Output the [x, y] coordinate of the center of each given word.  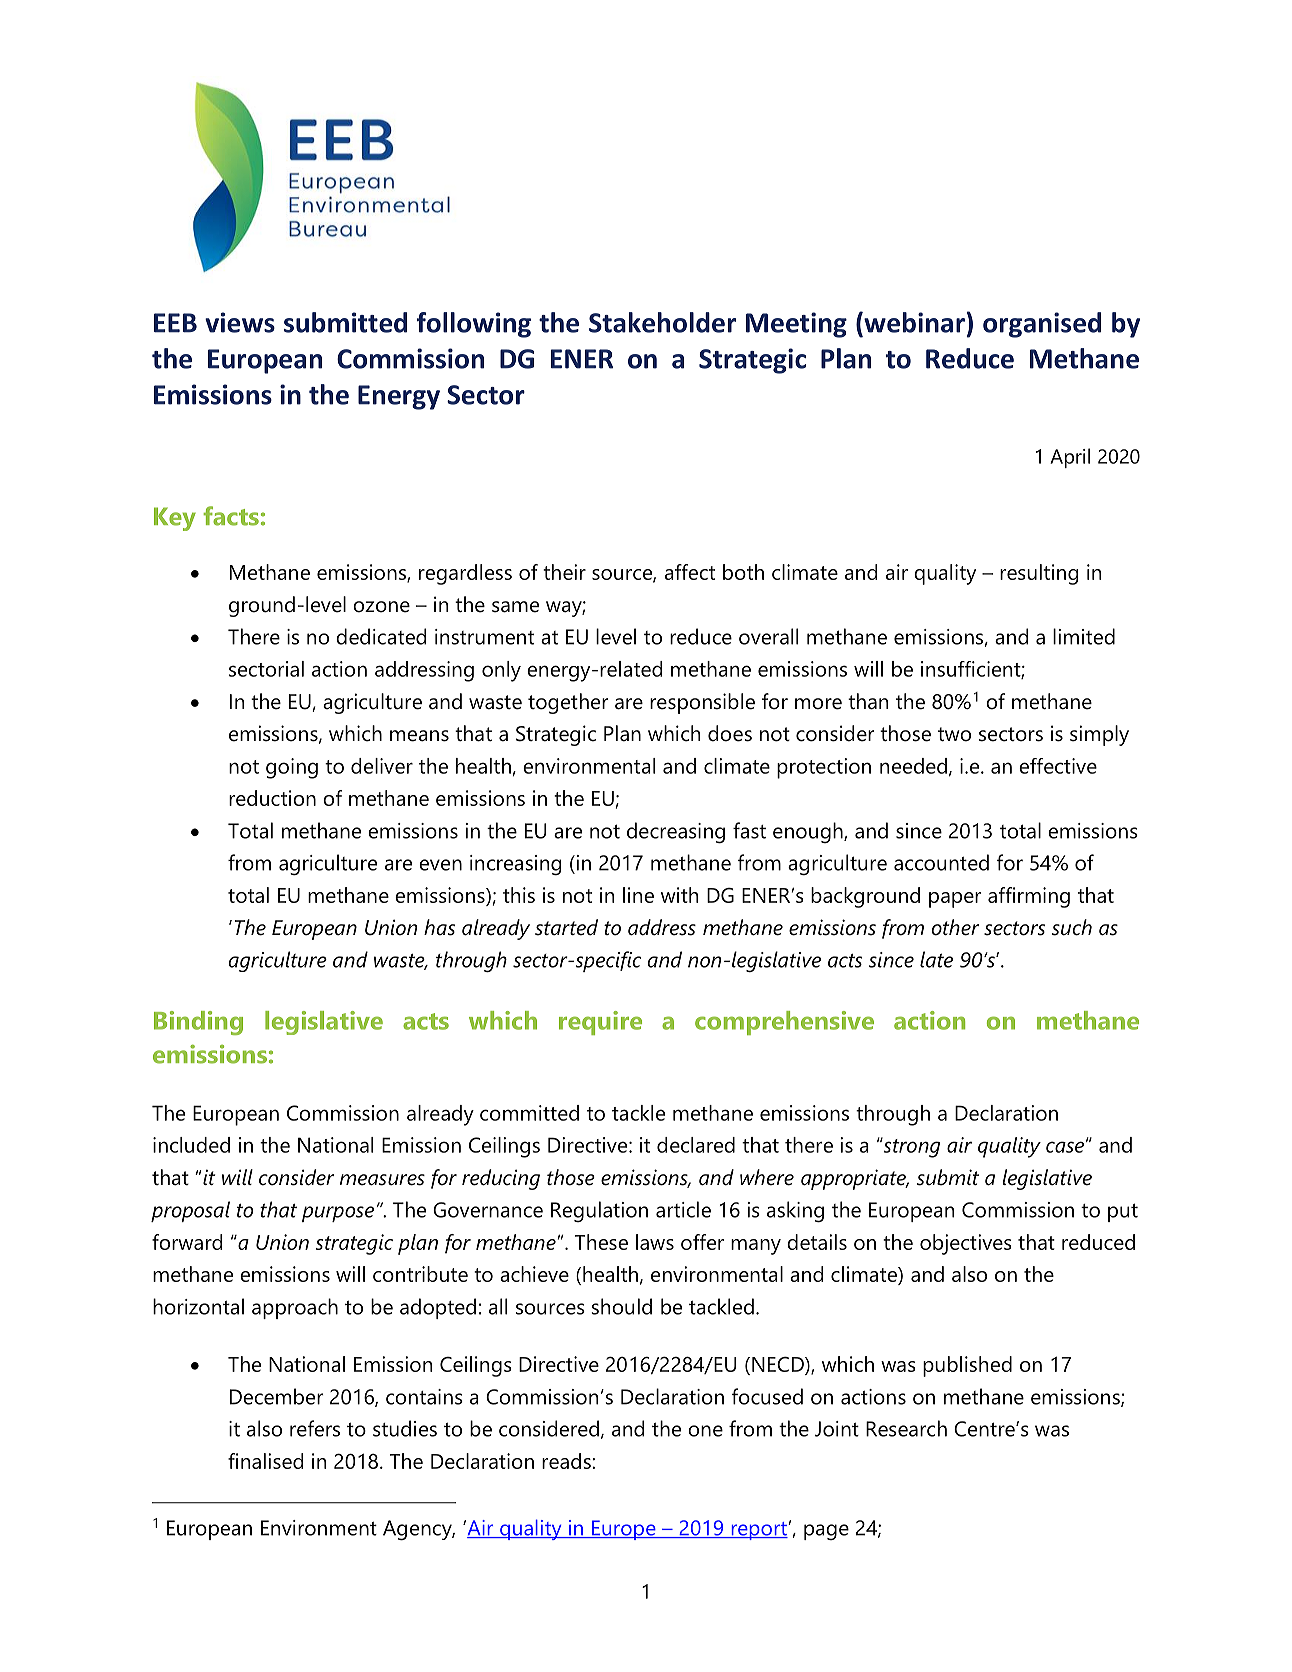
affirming [1029, 897]
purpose [338, 1214]
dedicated [381, 636]
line [638, 895]
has [439, 927]
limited [1084, 636]
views [240, 322]
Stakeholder [662, 322]
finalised [265, 1461]
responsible [702, 703]
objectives [966, 1244]
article [683, 1209]
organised [1042, 325]
